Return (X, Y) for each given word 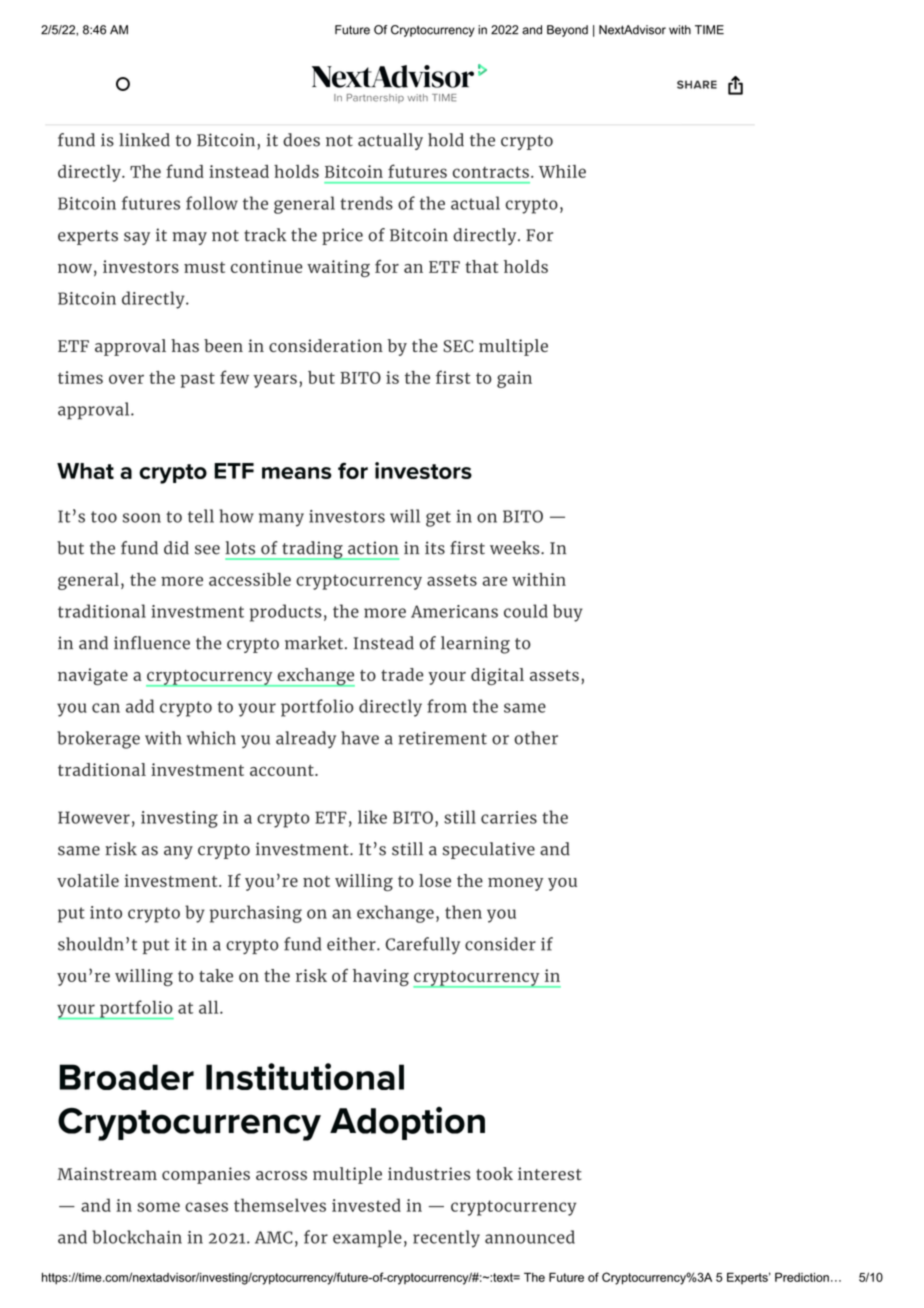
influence (152, 643)
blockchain (137, 1237)
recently (446, 1239)
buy (568, 613)
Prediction (802, 1277)
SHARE (697, 84)
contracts (491, 172)
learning (475, 645)
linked (144, 140)
